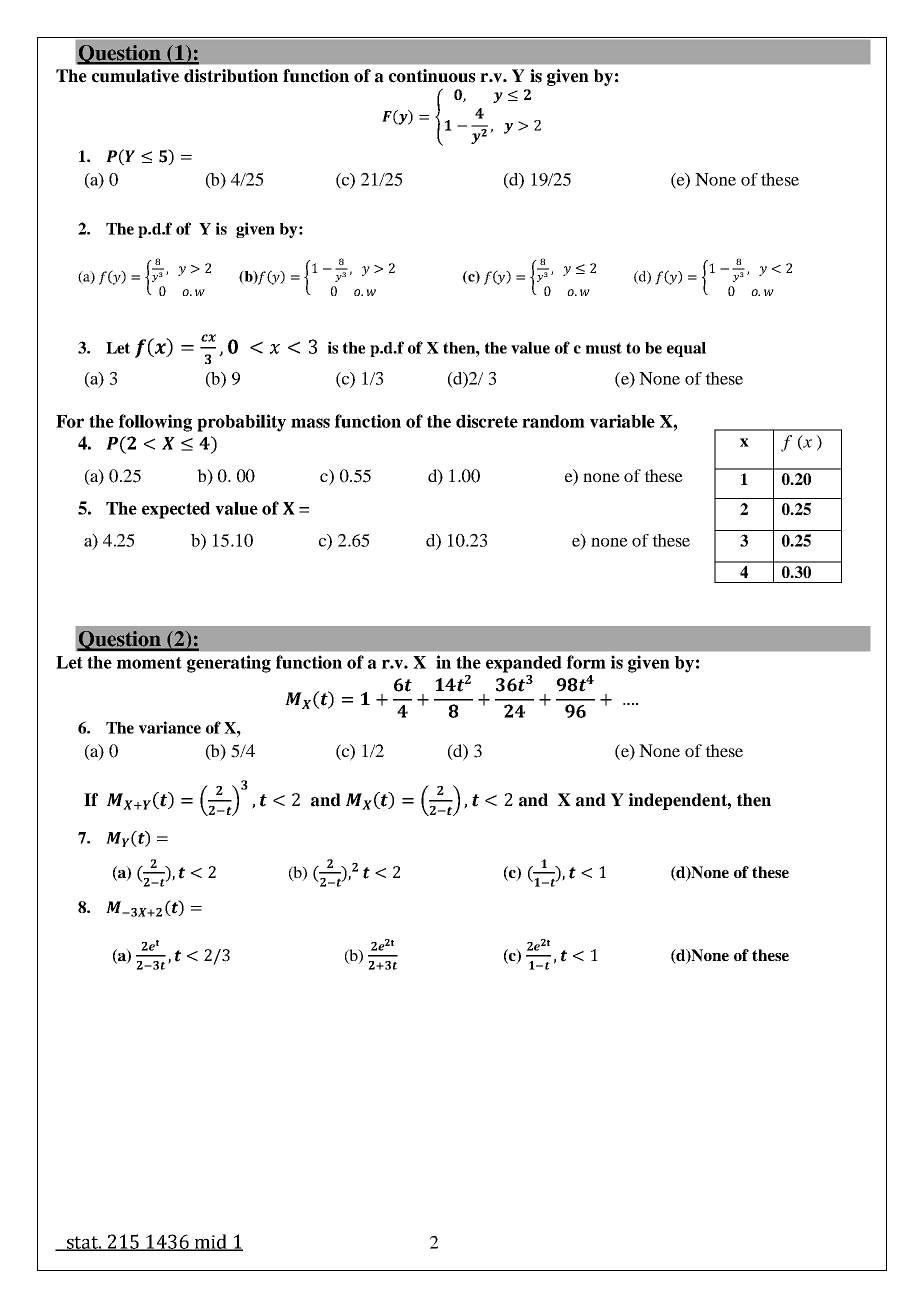 Image resolution: width=924 pixels, height=1308 pixels. Describe the element at coordinates (524, 664) in the image. I see `expanded` at that location.
